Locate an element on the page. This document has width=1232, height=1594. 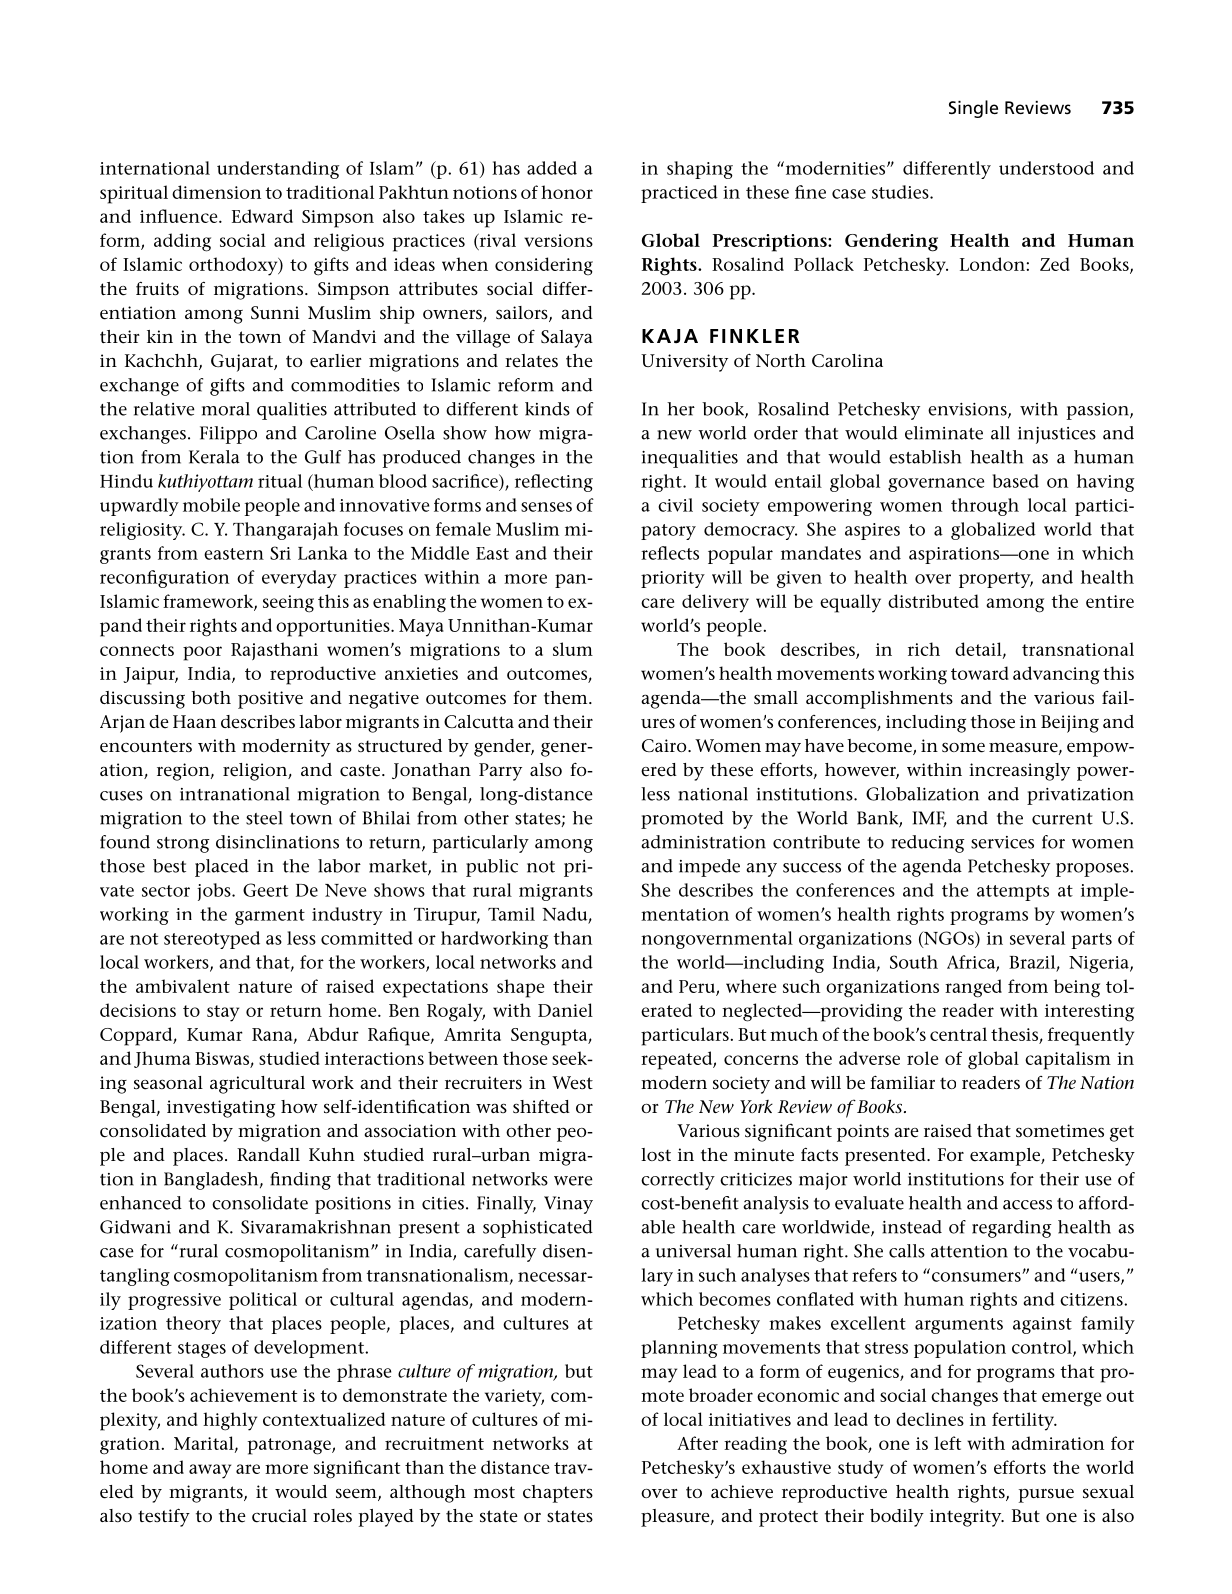
added is located at coordinates (552, 168).
